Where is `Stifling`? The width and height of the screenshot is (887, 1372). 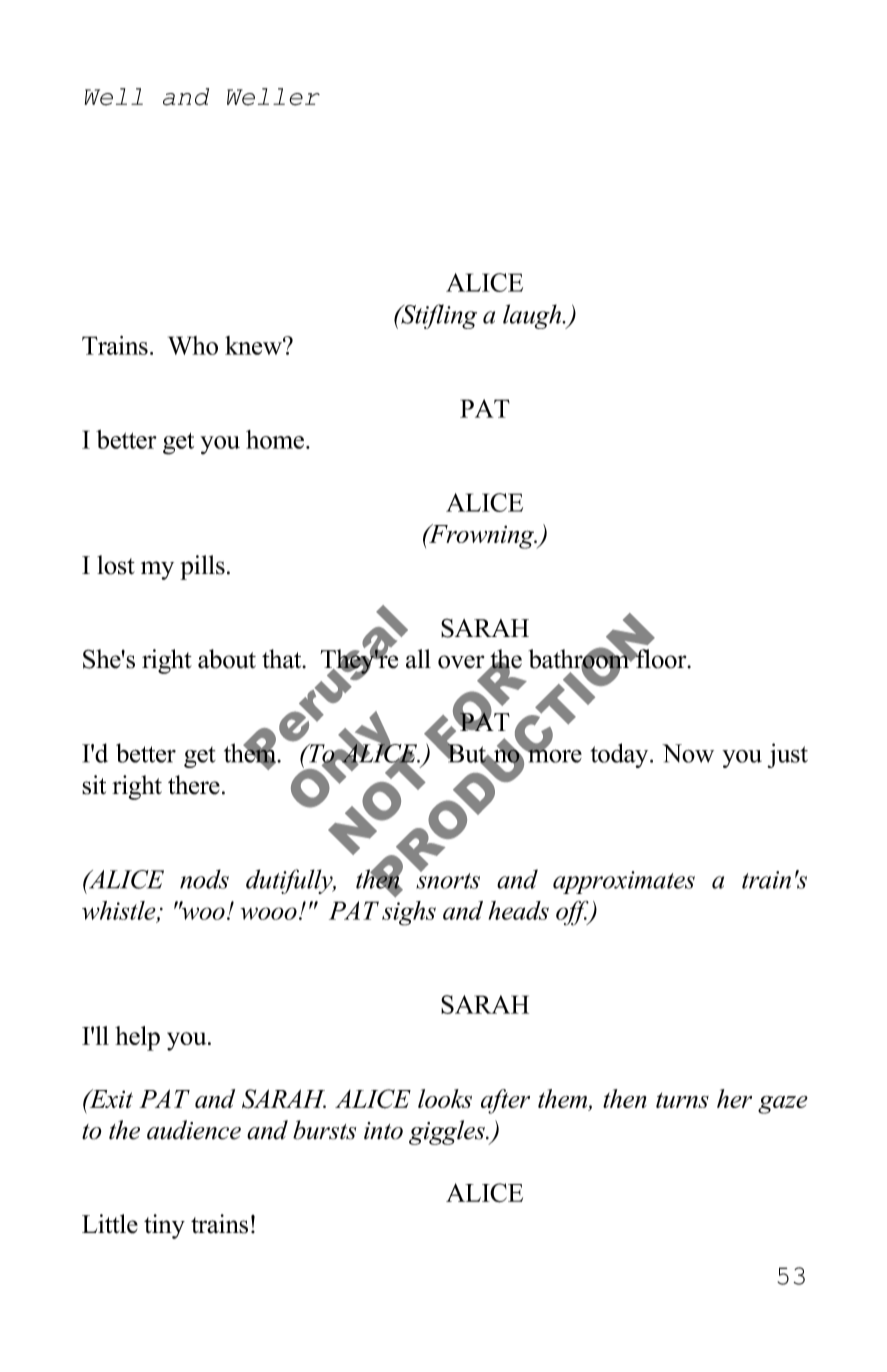
Stifling is located at coordinates (438, 316).
